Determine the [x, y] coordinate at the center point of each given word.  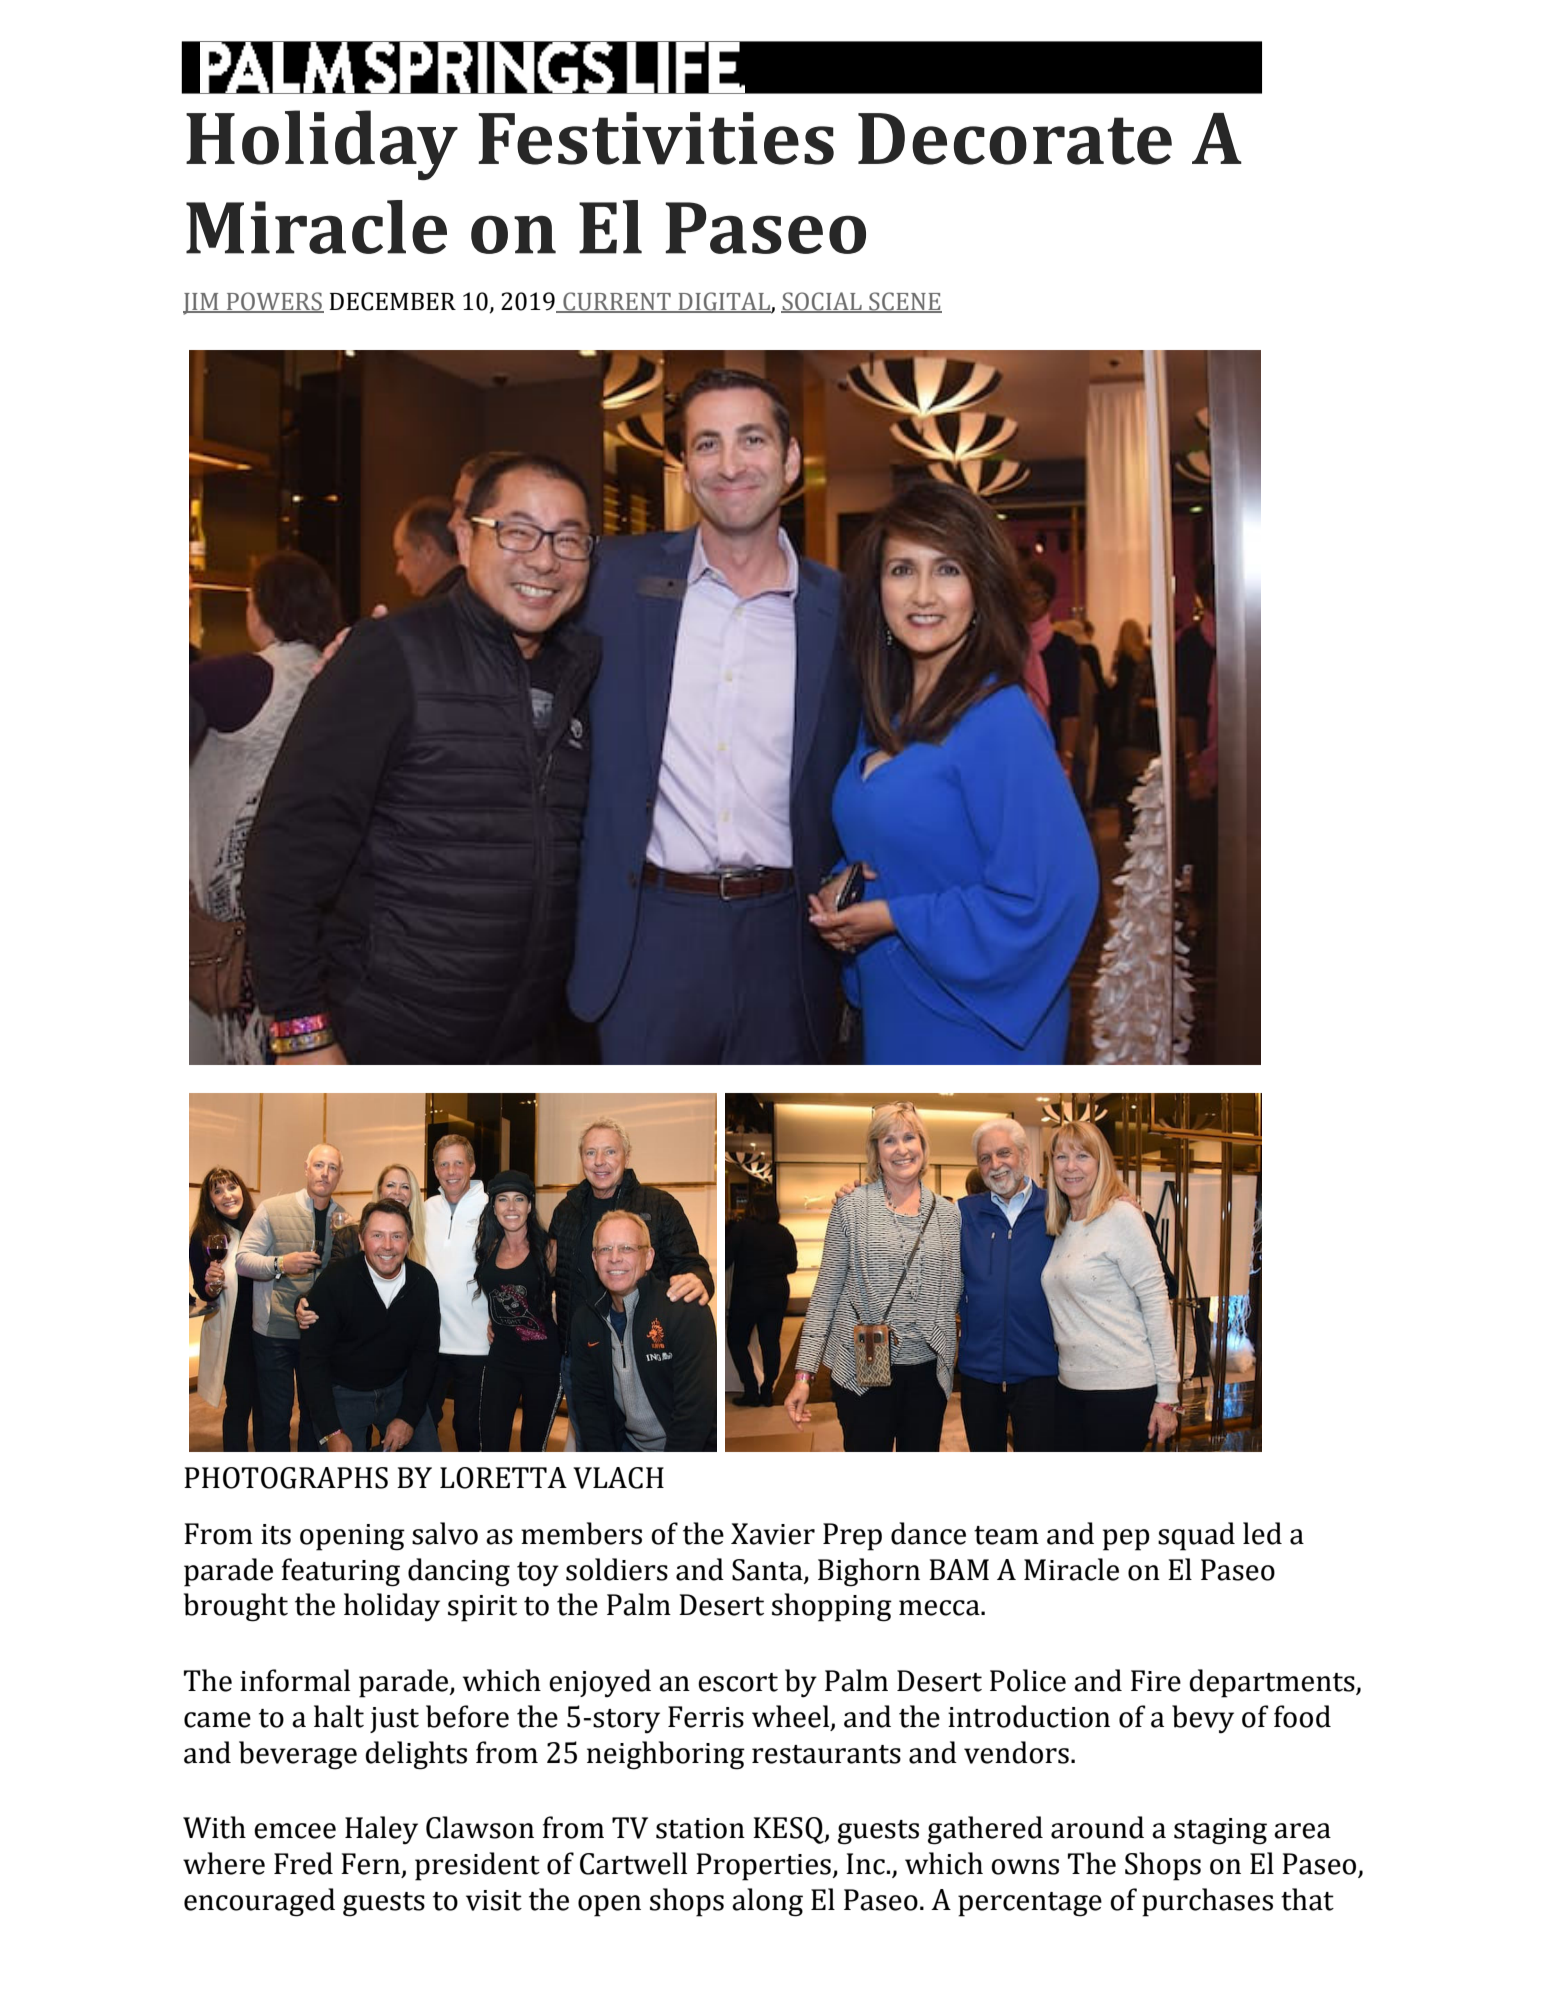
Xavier [773, 1534]
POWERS [274, 302]
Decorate [1015, 139]
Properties [764, 1867]
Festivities [656, 138]
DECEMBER [393, 301]
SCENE [904, 302]
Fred [303, 1863]
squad [1196, 1536]
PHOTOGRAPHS [286, 1478]
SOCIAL [822, 302]
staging [1220, 1831]
